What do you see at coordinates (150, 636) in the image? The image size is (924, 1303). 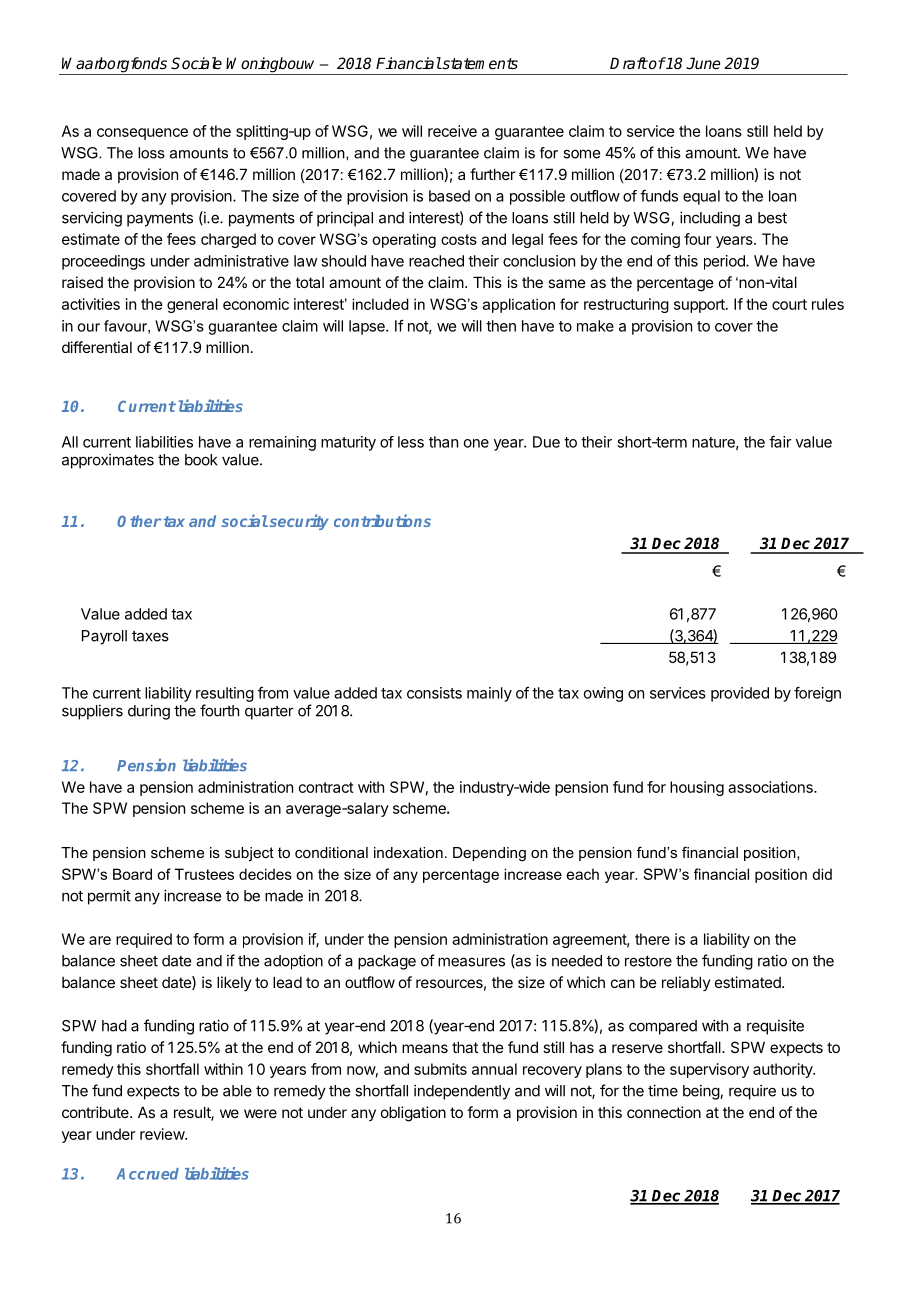 I see `taxes` at bounding box center [150, 636].
